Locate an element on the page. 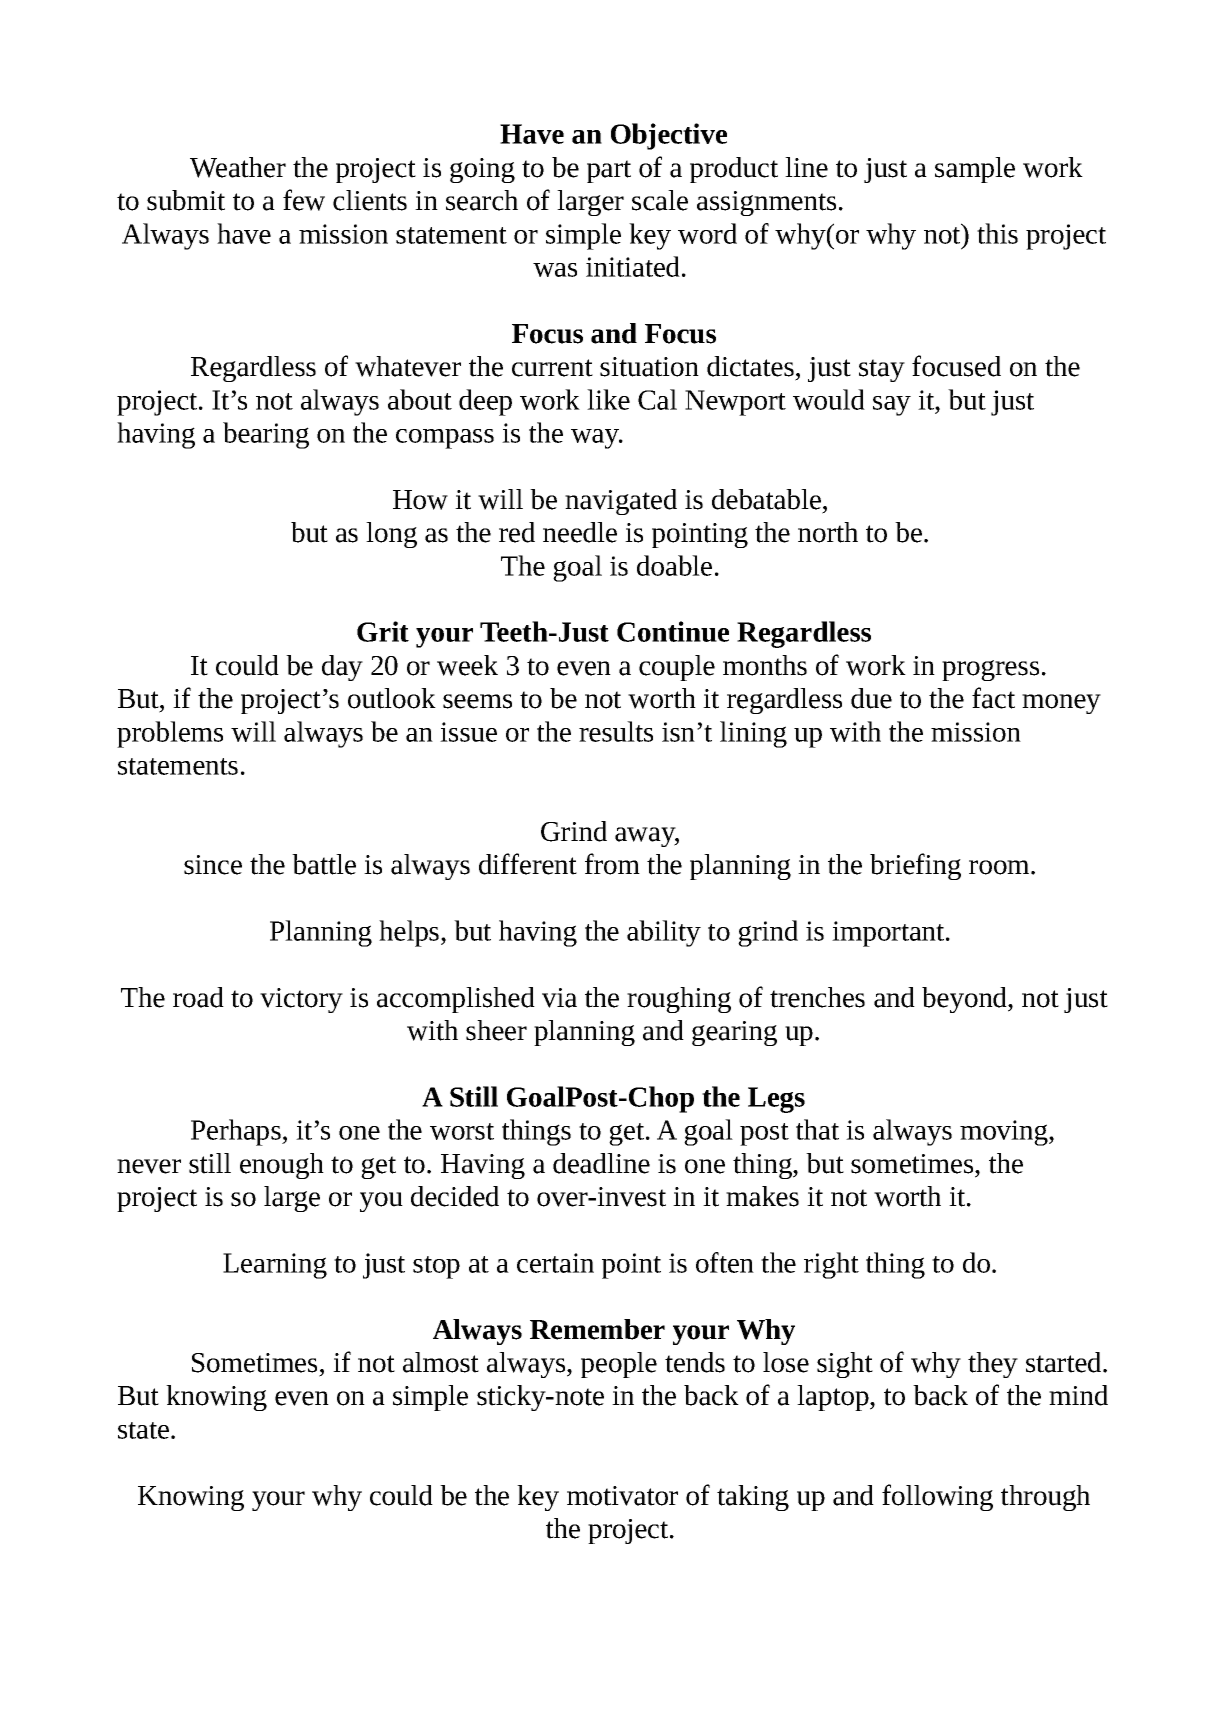 Image resolution: width=1228 pixels, height=1736 pixels. worst is located at coordinates (462, 1131).
